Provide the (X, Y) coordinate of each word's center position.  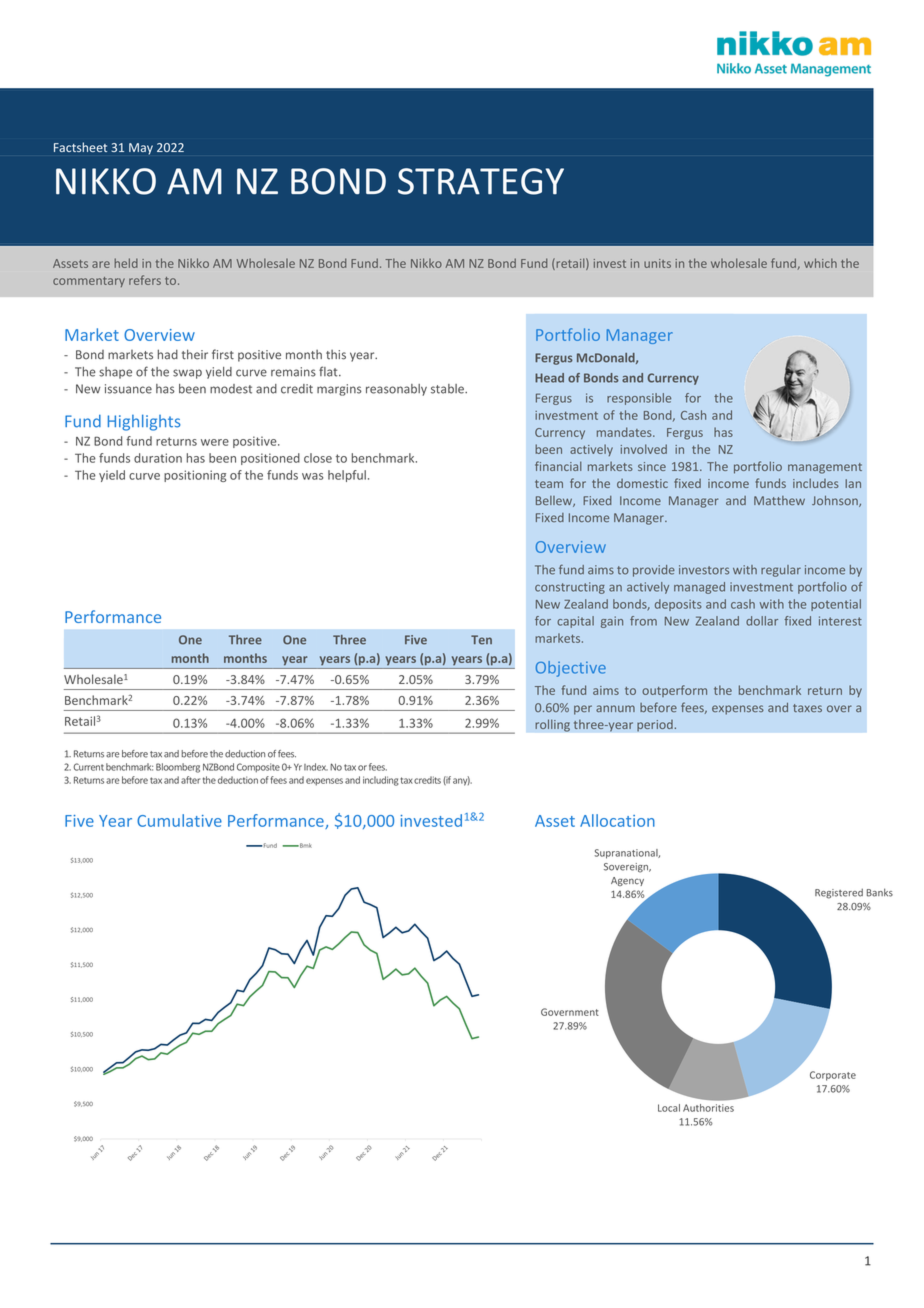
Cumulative (179, 820)
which (820, 263)
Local (669, 1108)
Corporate (833, 1076)
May (141, 149)
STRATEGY (481, 181)
